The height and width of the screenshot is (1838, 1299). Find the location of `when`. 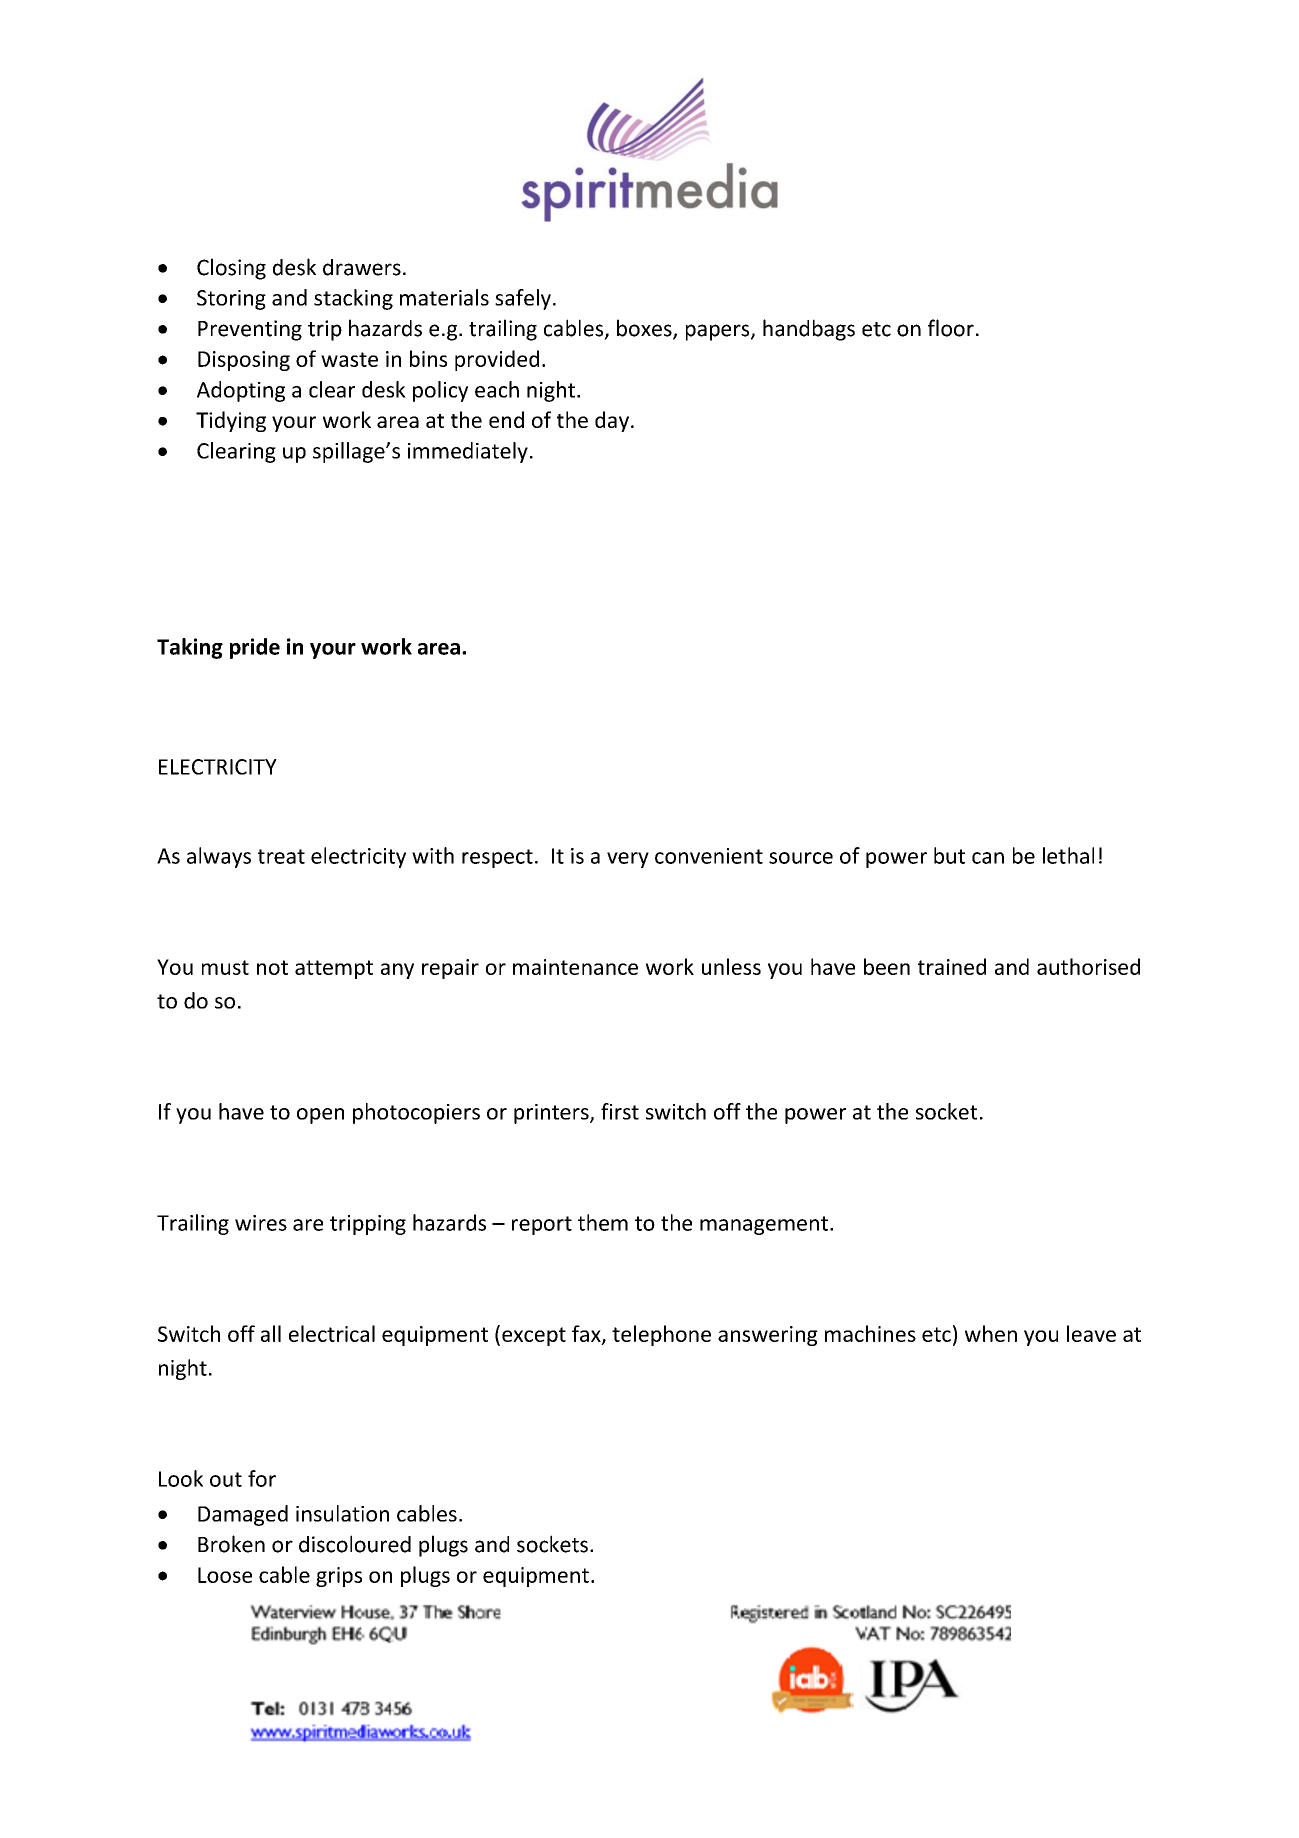

when is located at coordinates (991, 1333).
